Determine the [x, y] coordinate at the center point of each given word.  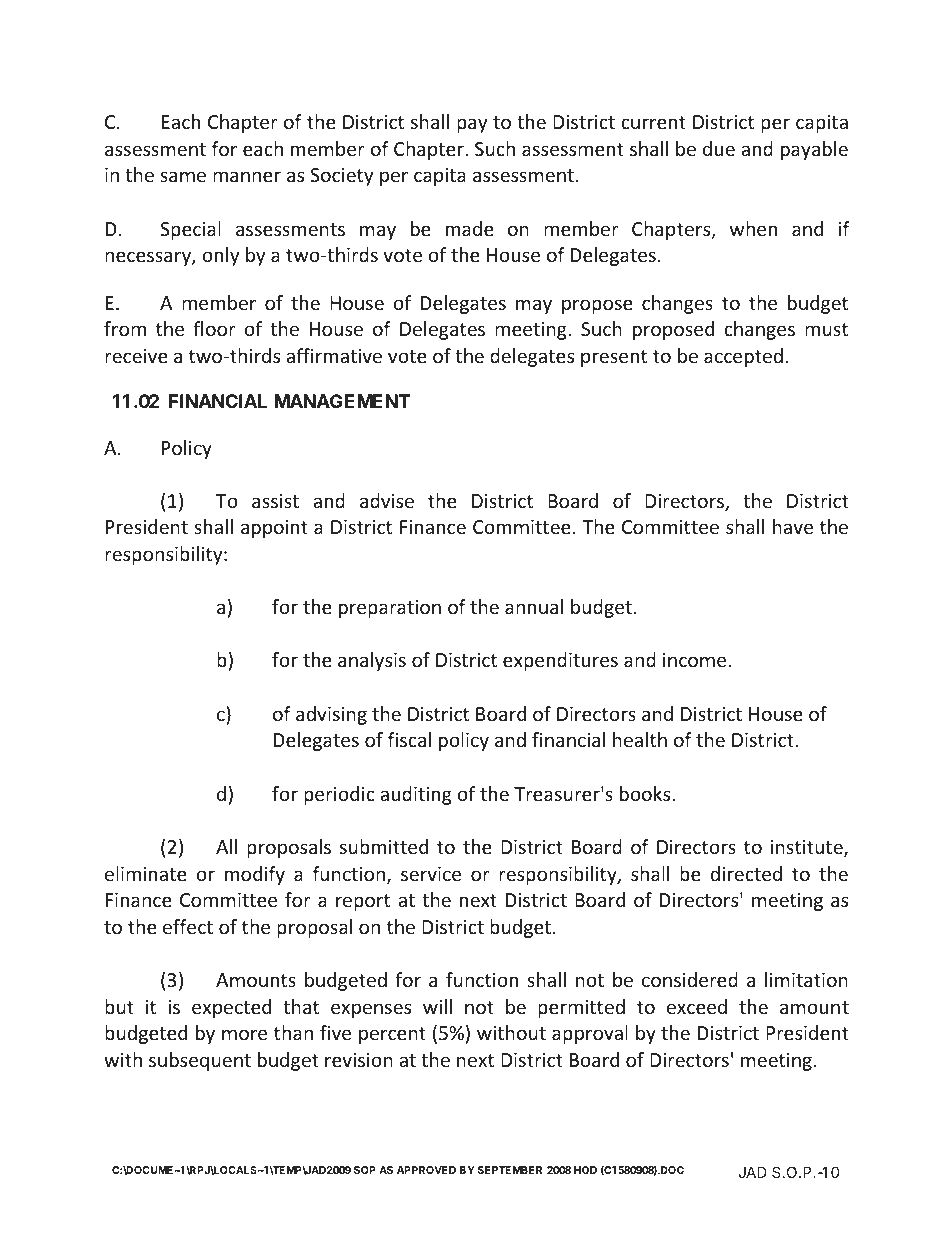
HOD [585, 1170]
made [470, 228]
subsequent [200, 1061]
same [183, 176]
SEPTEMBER [510, 1170]
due [719, 148]
